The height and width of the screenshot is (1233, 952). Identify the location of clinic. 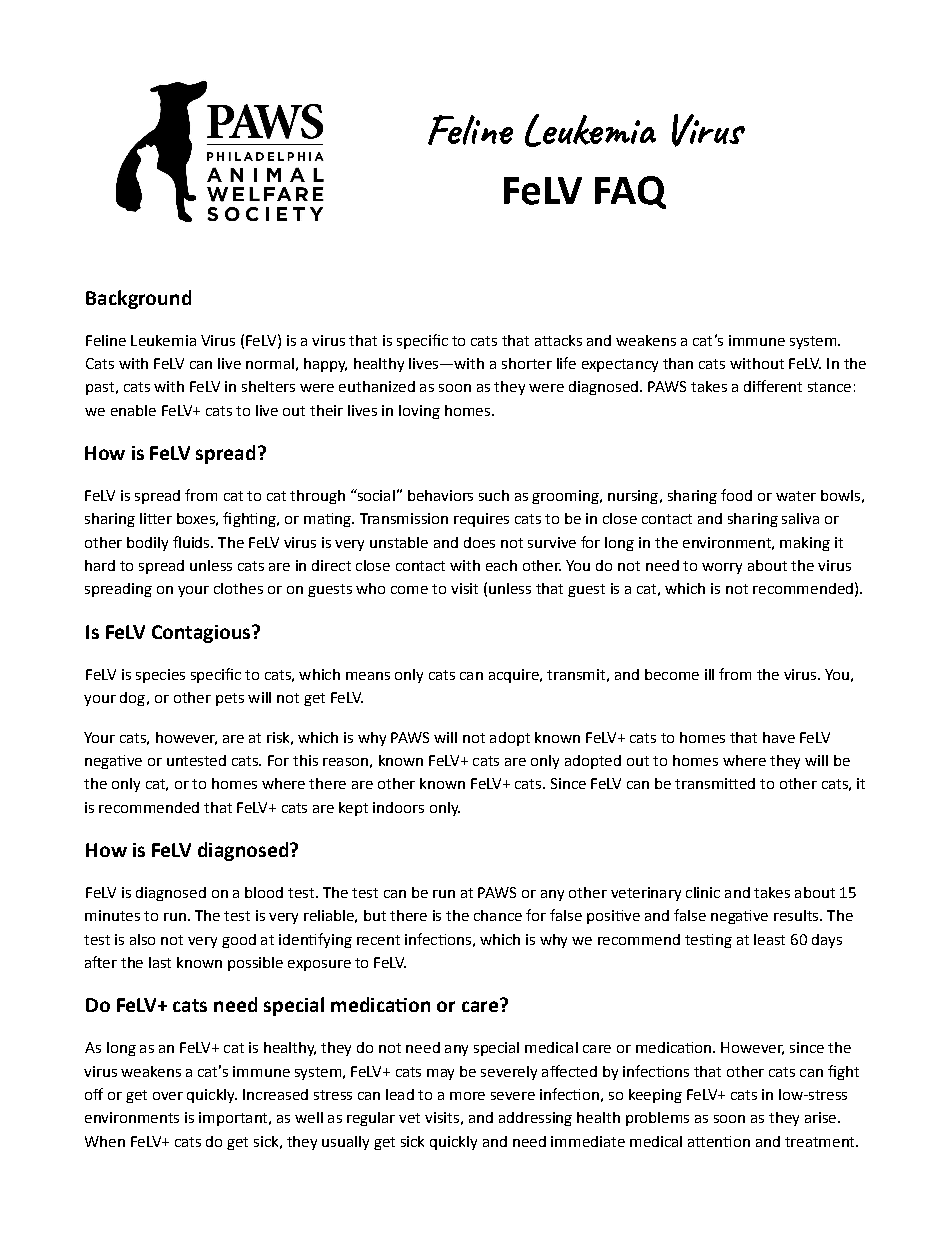
(703, 892).
